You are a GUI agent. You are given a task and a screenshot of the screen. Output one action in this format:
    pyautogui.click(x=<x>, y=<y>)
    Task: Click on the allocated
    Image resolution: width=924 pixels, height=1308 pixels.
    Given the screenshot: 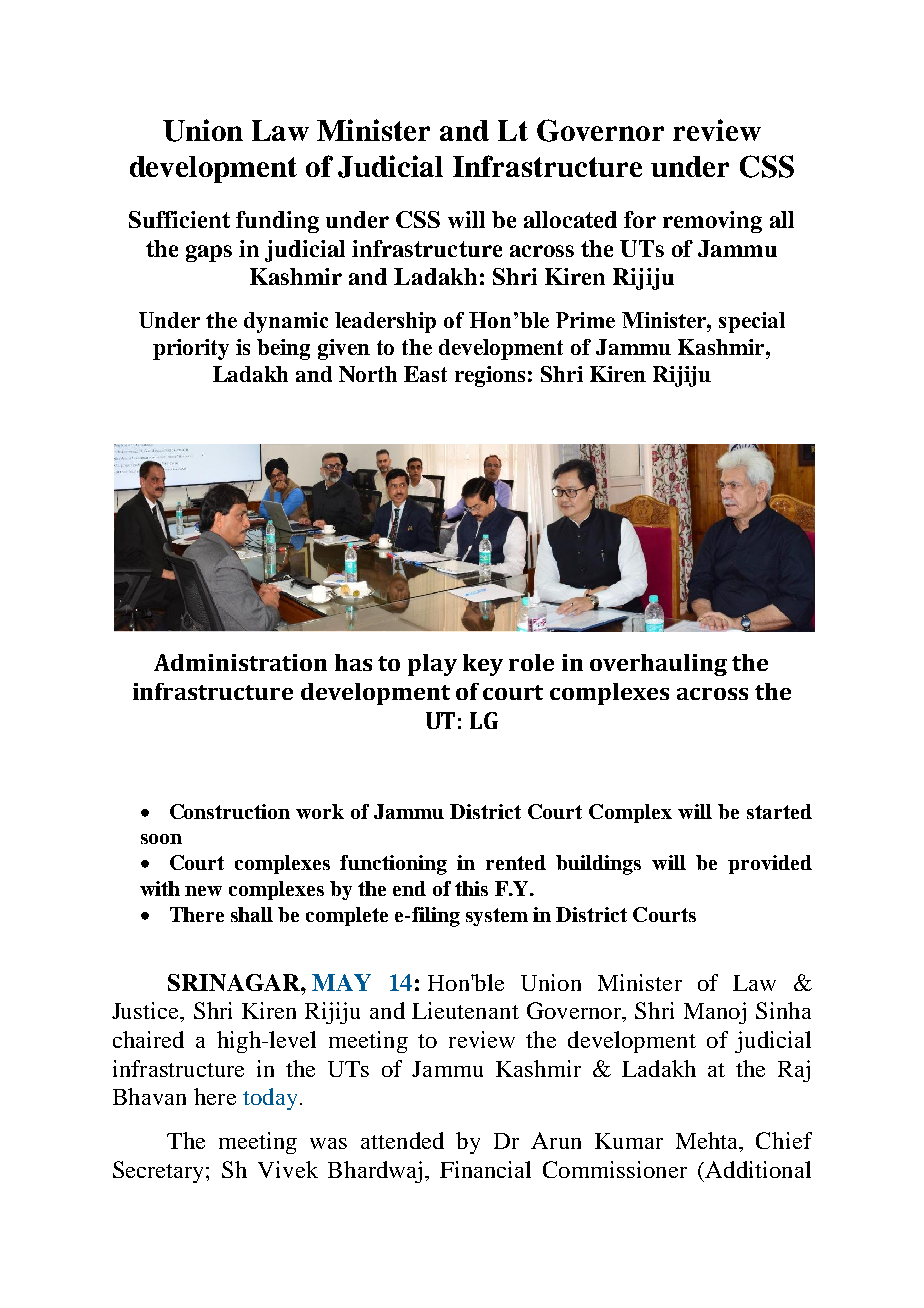 What is the action you would take?
    pyautogui.click(x=570, y=219)
